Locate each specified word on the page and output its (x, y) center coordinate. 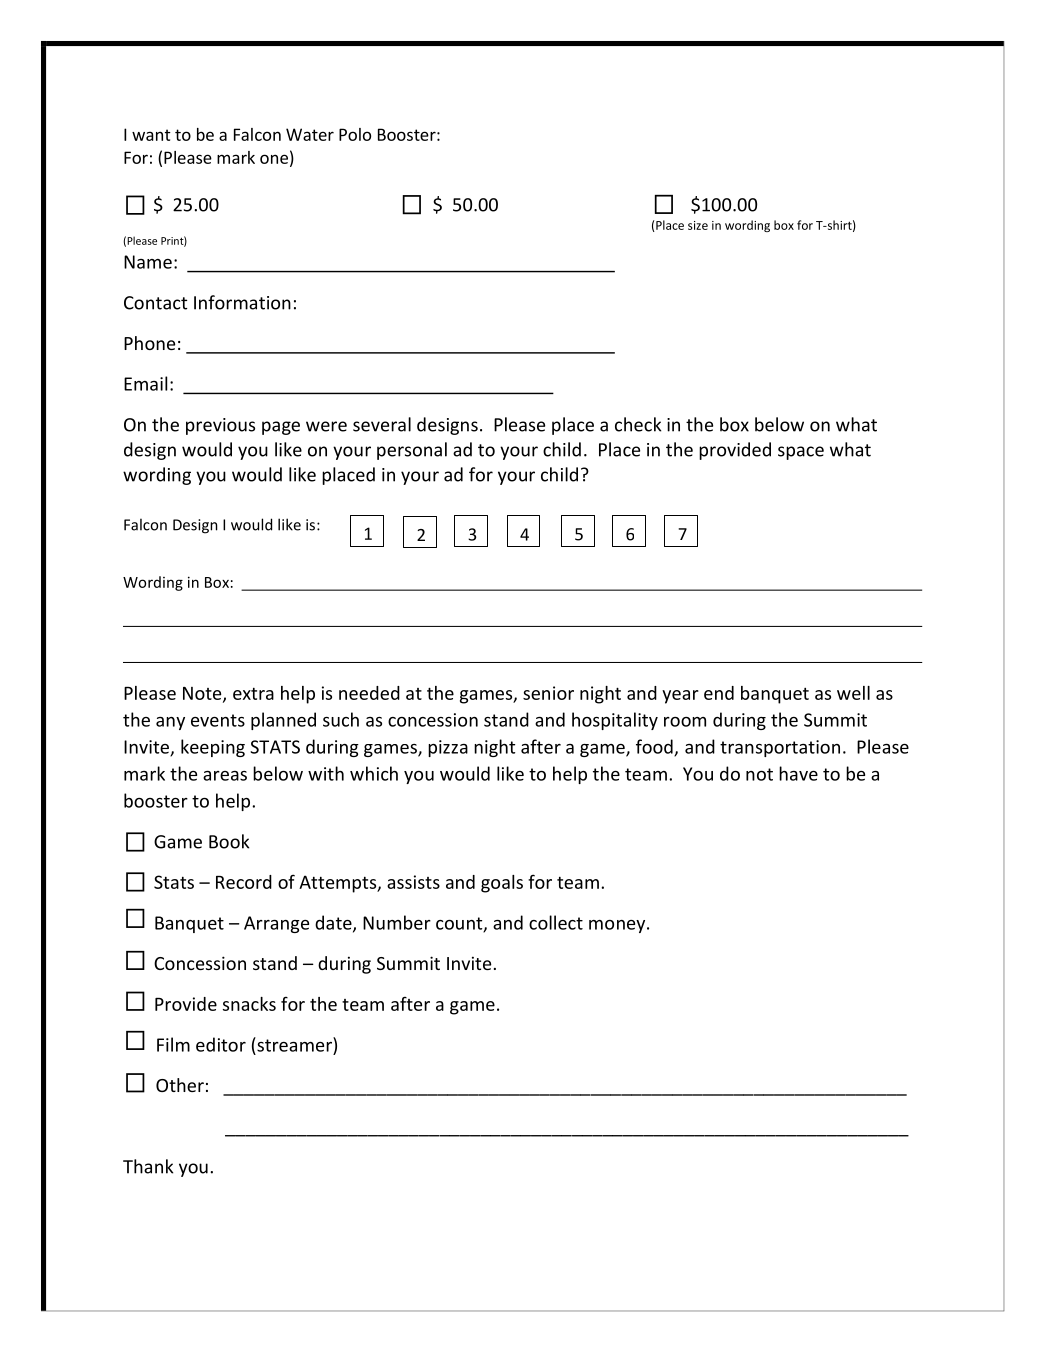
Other (180, 1085)
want (151, 135)
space (801, 453)
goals (502, 884)
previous (220, 426)
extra (253, 693)
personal (412, 451)
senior (548, 693)
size (698, 225)
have (798, 773)
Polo (355, 134)
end (719, 693)
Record (244, 882)
